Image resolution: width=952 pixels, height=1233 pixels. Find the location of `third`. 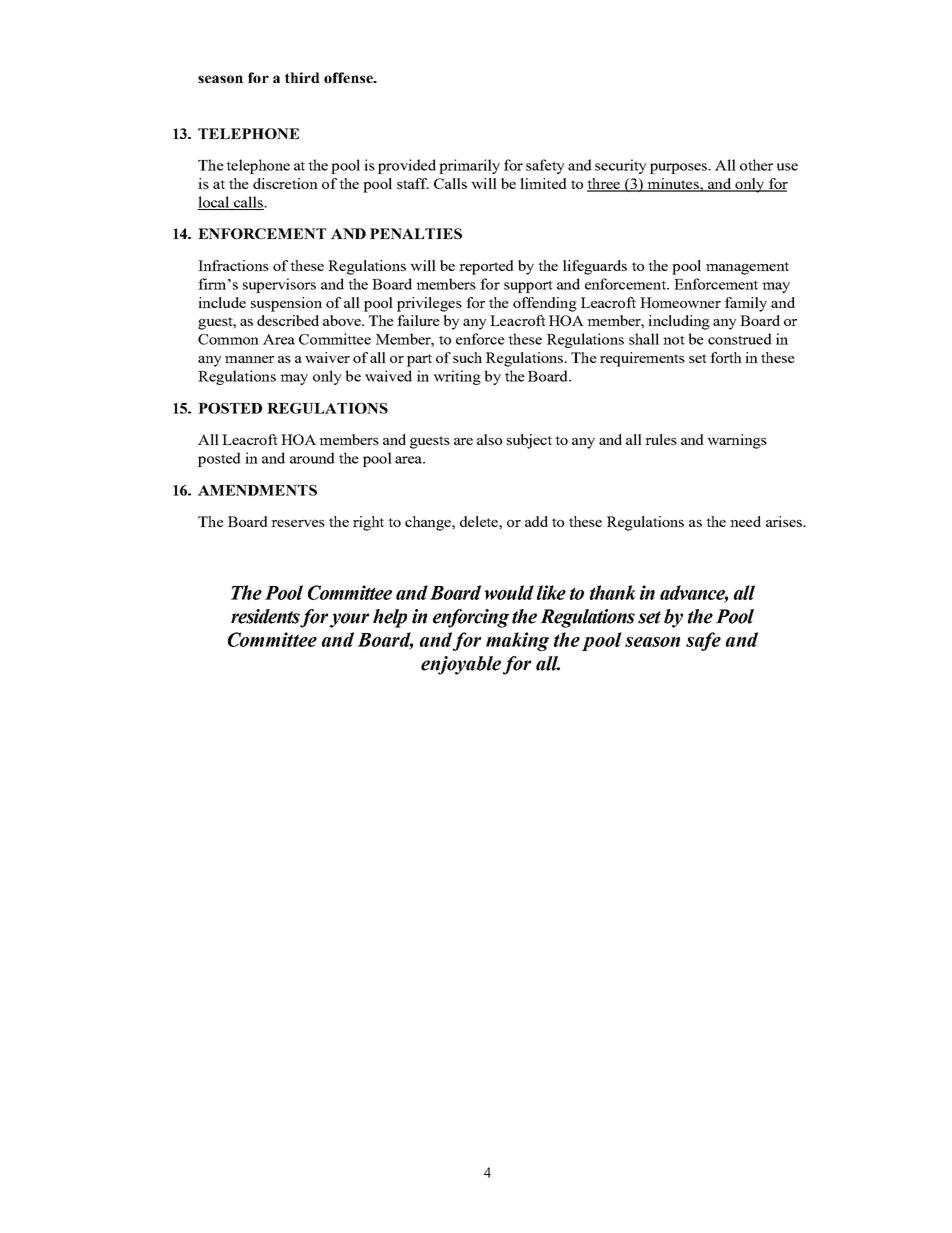

third is located at coordinates (302, 77).
